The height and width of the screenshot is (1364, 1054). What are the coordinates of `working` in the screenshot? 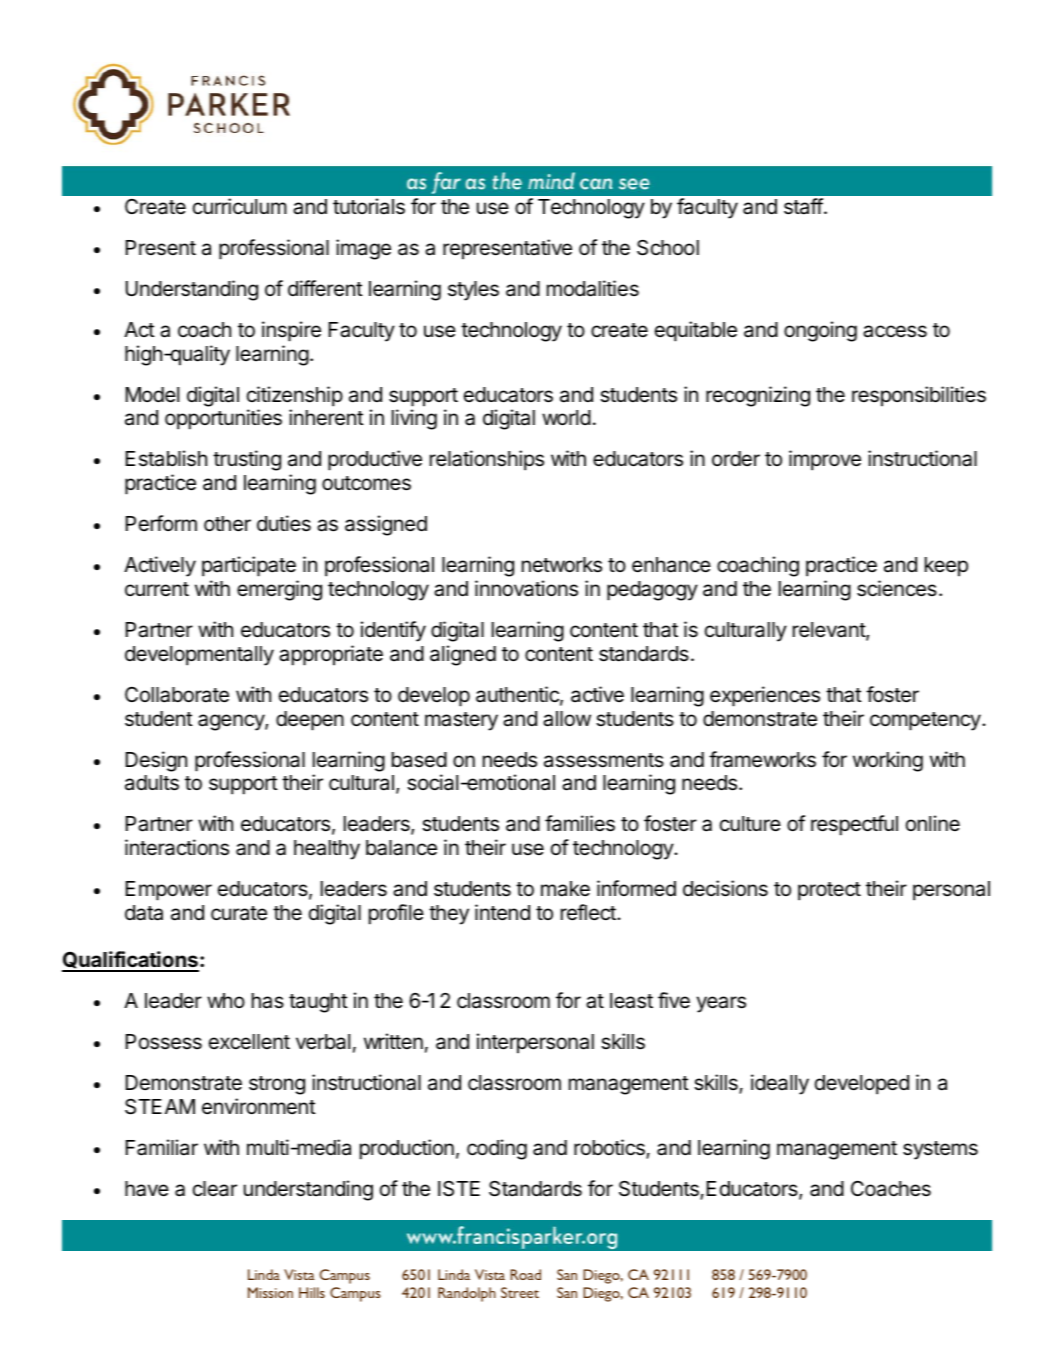 It's located at (888, 761).
